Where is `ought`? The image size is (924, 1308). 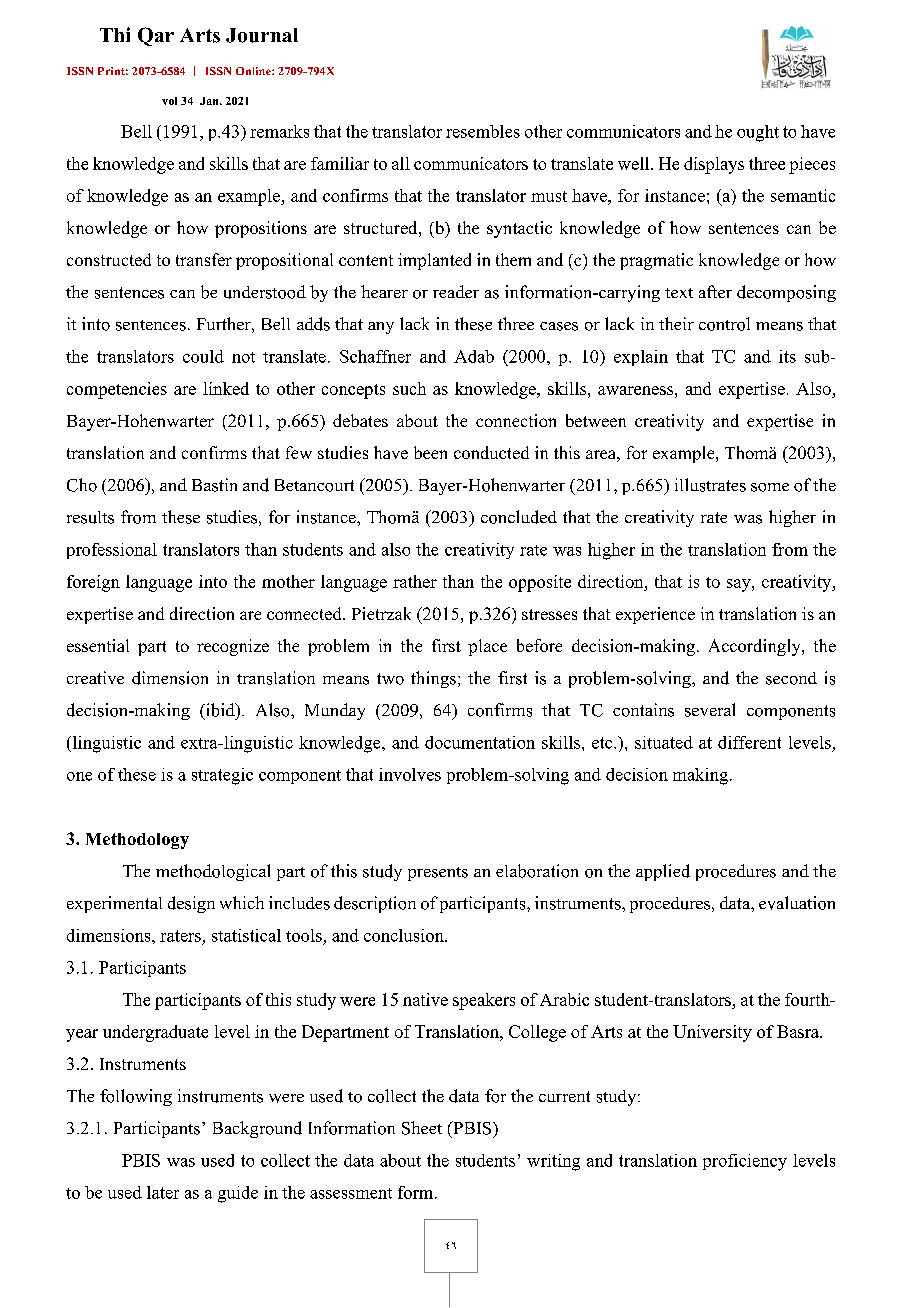
ought is located at coordinates (758, 133).
